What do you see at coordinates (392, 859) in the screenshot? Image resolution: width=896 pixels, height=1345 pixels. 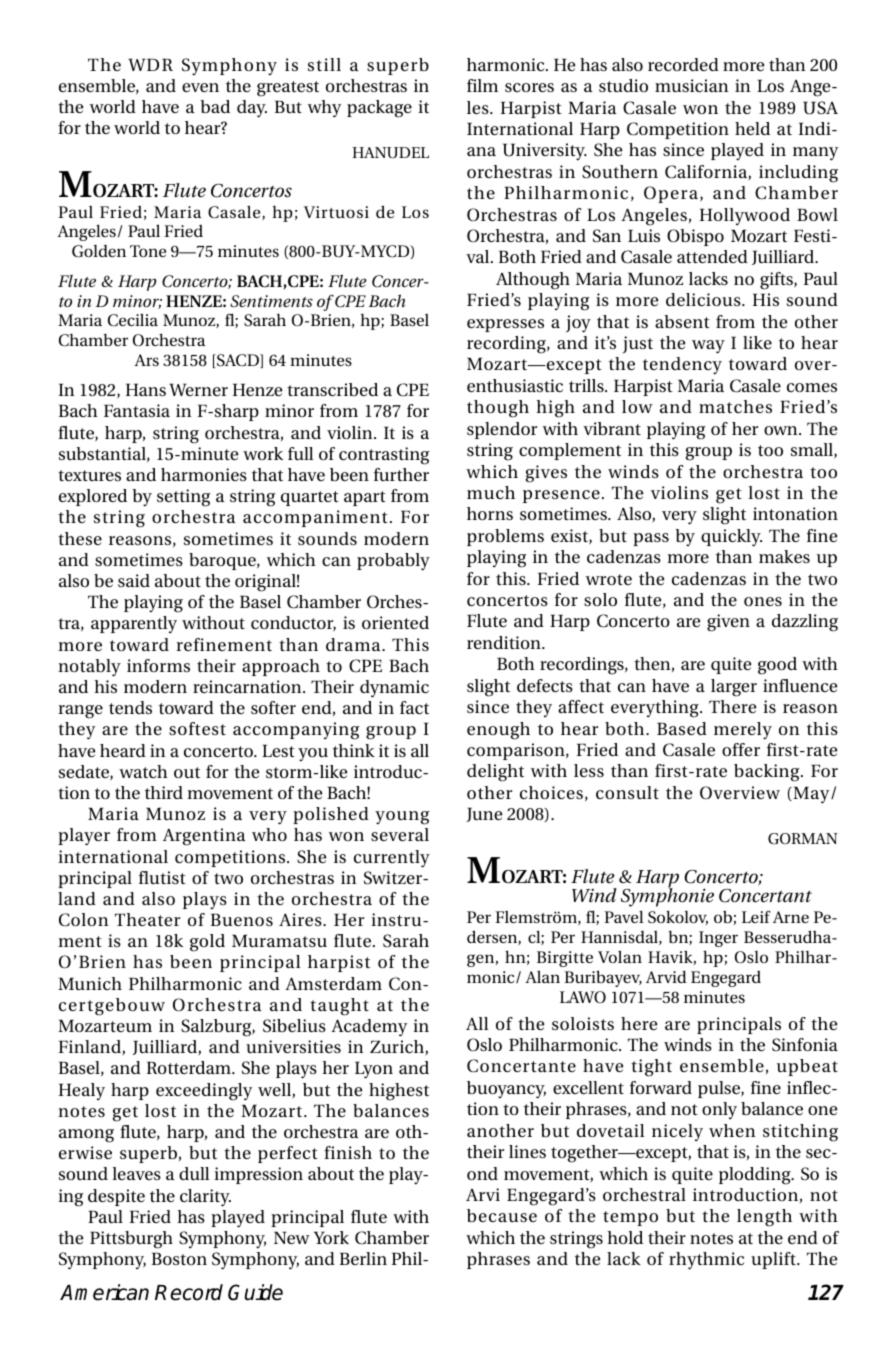 I see `currently` at bounding box center [392, 859].
